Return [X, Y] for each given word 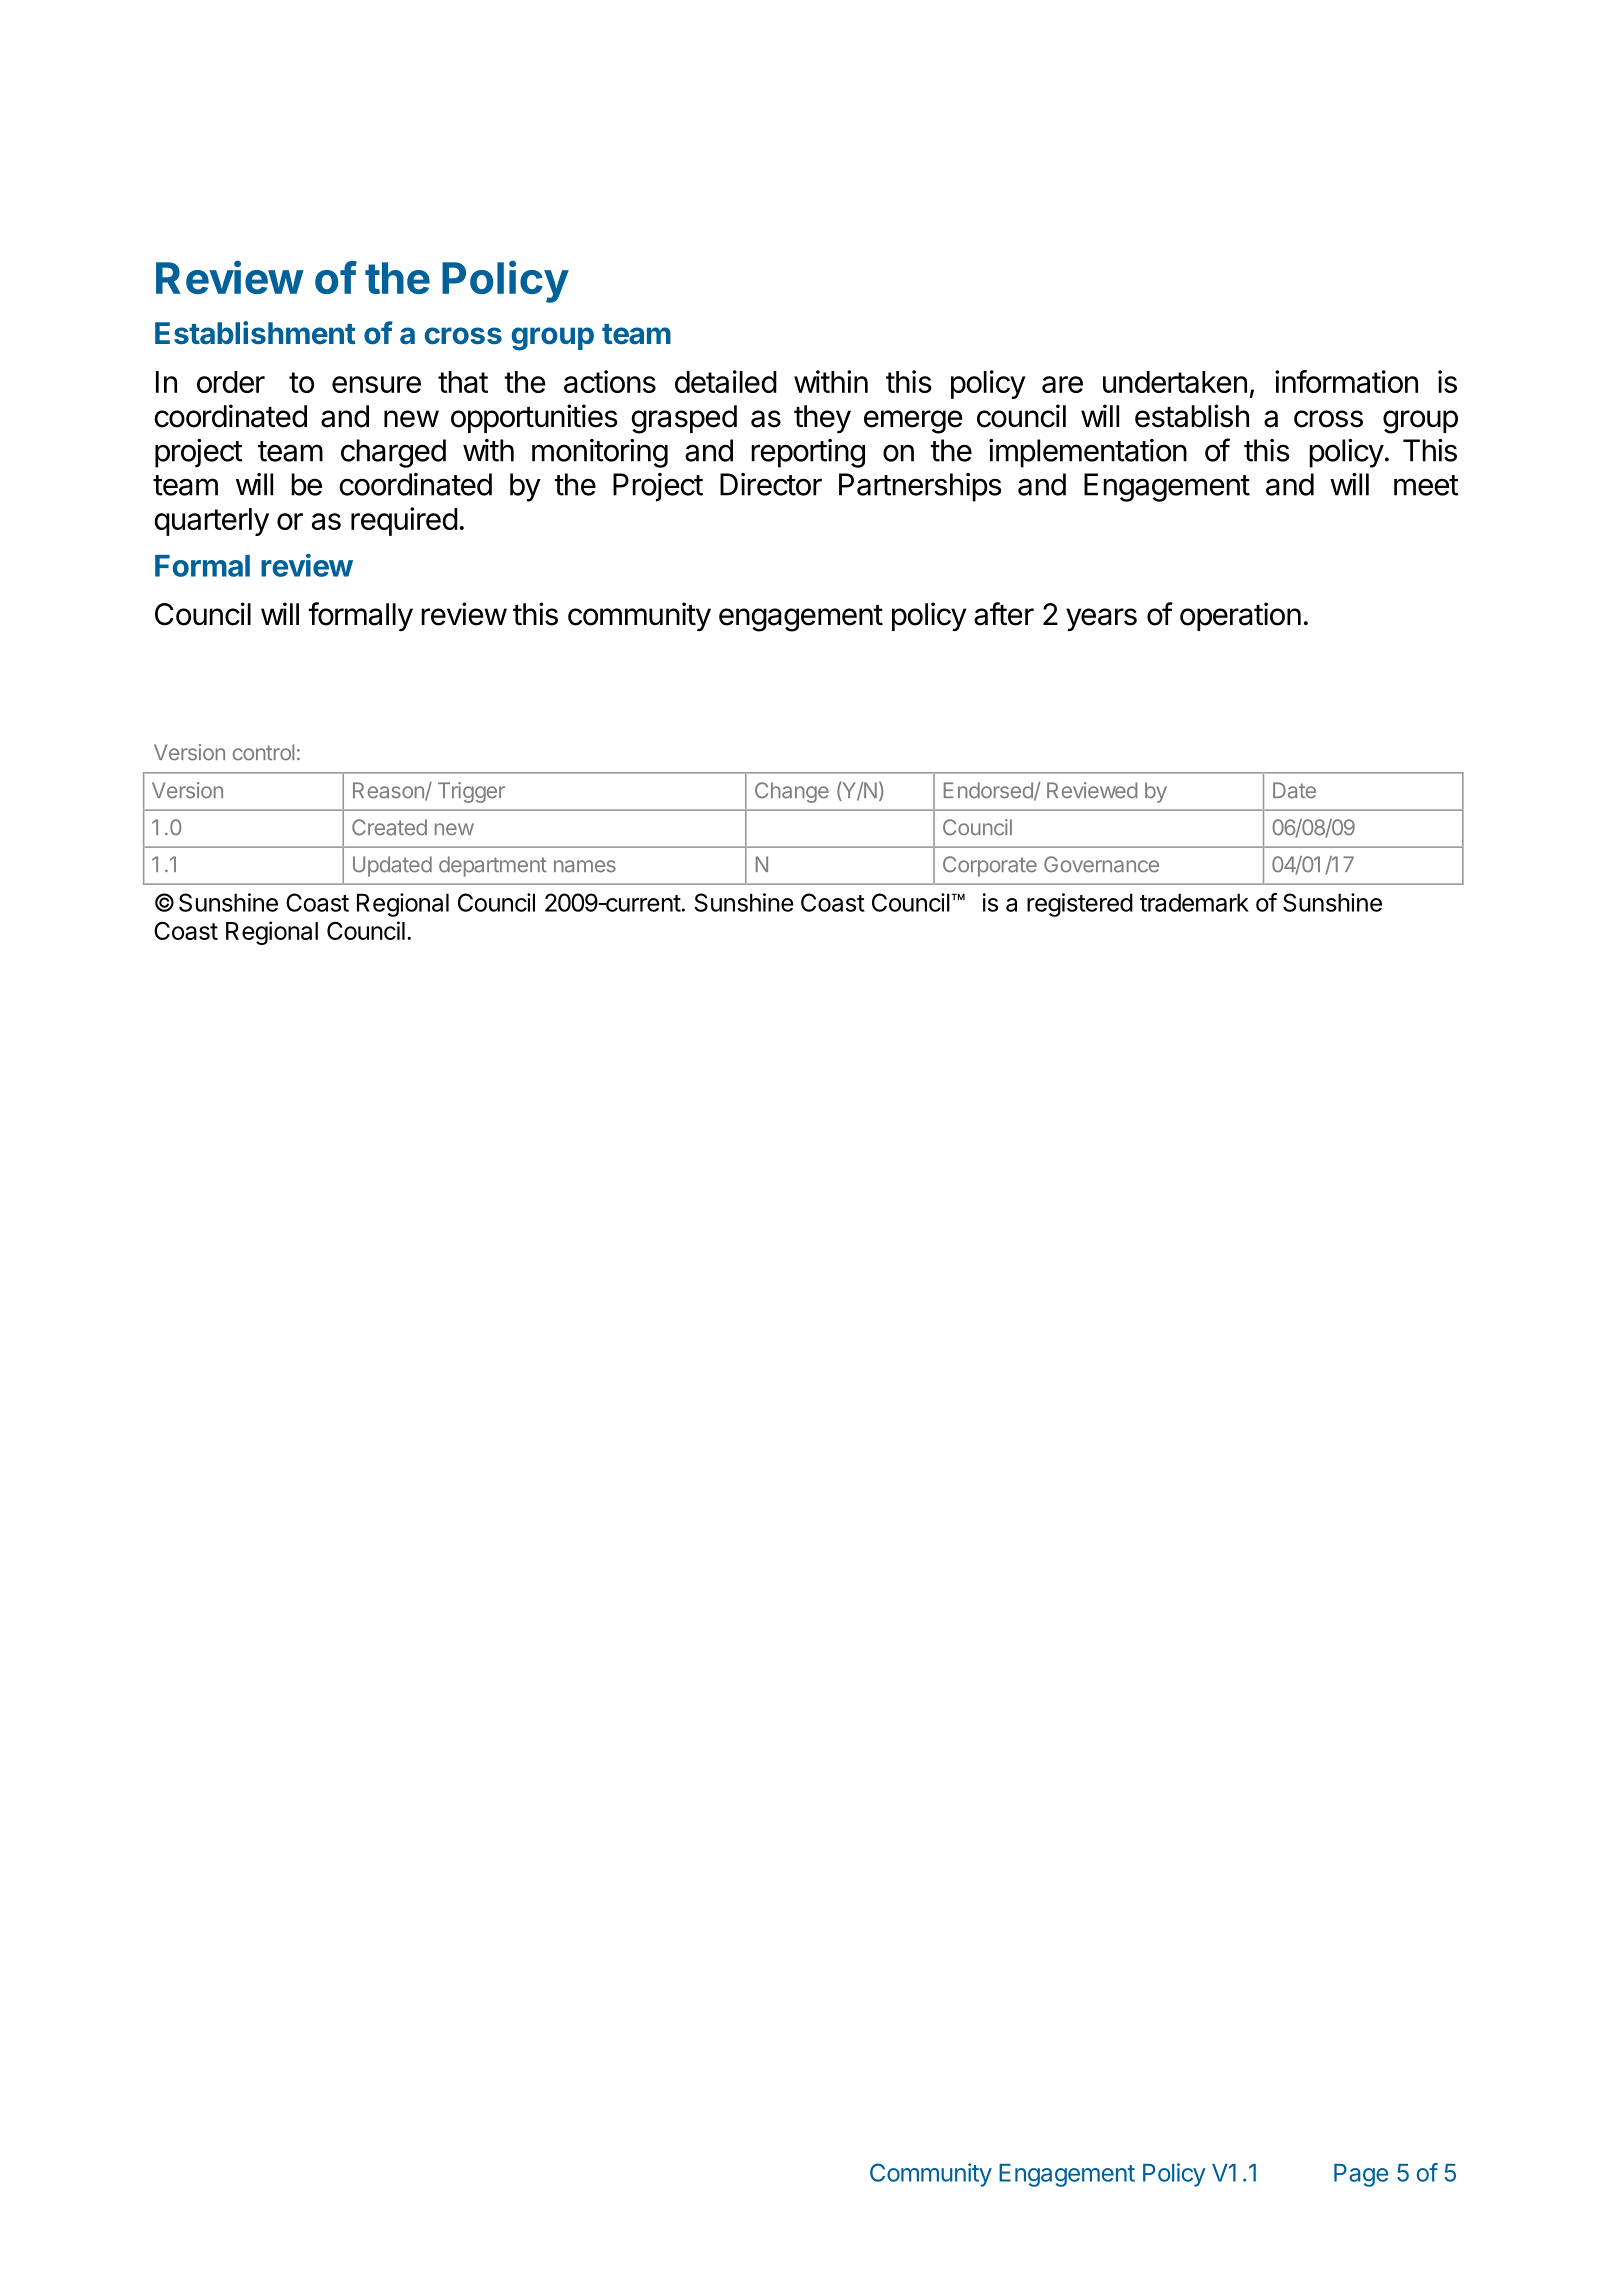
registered [1080, 905]
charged [393, 453]
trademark [1194, 902]
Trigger [471, 792]
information [1346, 381]
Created [389, 827]
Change [792, 792]
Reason [389, 791]
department [493, 866]
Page [1361, 2175]
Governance [1101, 864]
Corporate [990, 866]
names [585, 866]
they [822, 419]
